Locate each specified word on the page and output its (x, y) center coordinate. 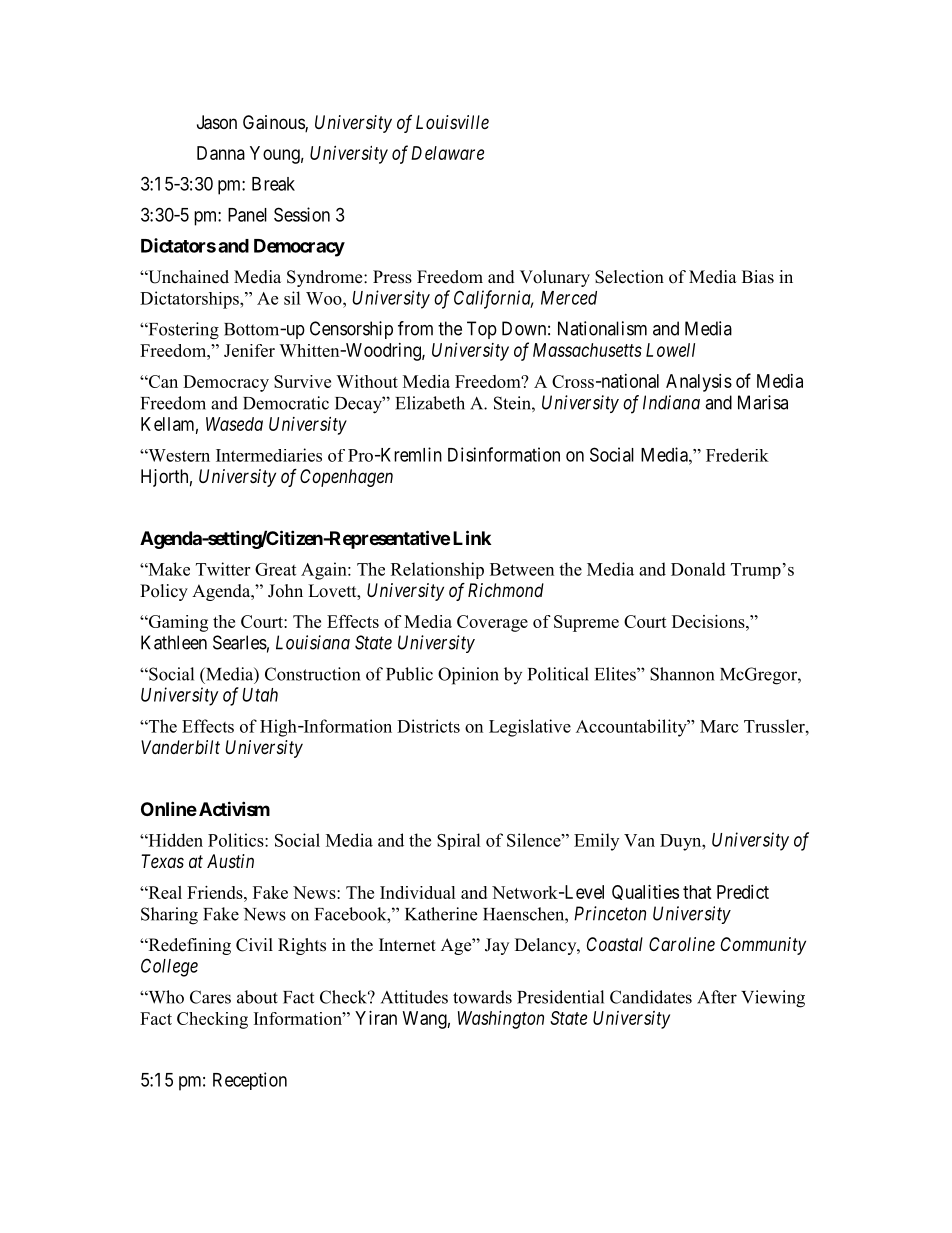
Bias (758, 277)
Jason (217, 122)
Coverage (492, 623)
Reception (250, 1081)
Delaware (447, 153)
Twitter (223, 569)
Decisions (709, 621)
